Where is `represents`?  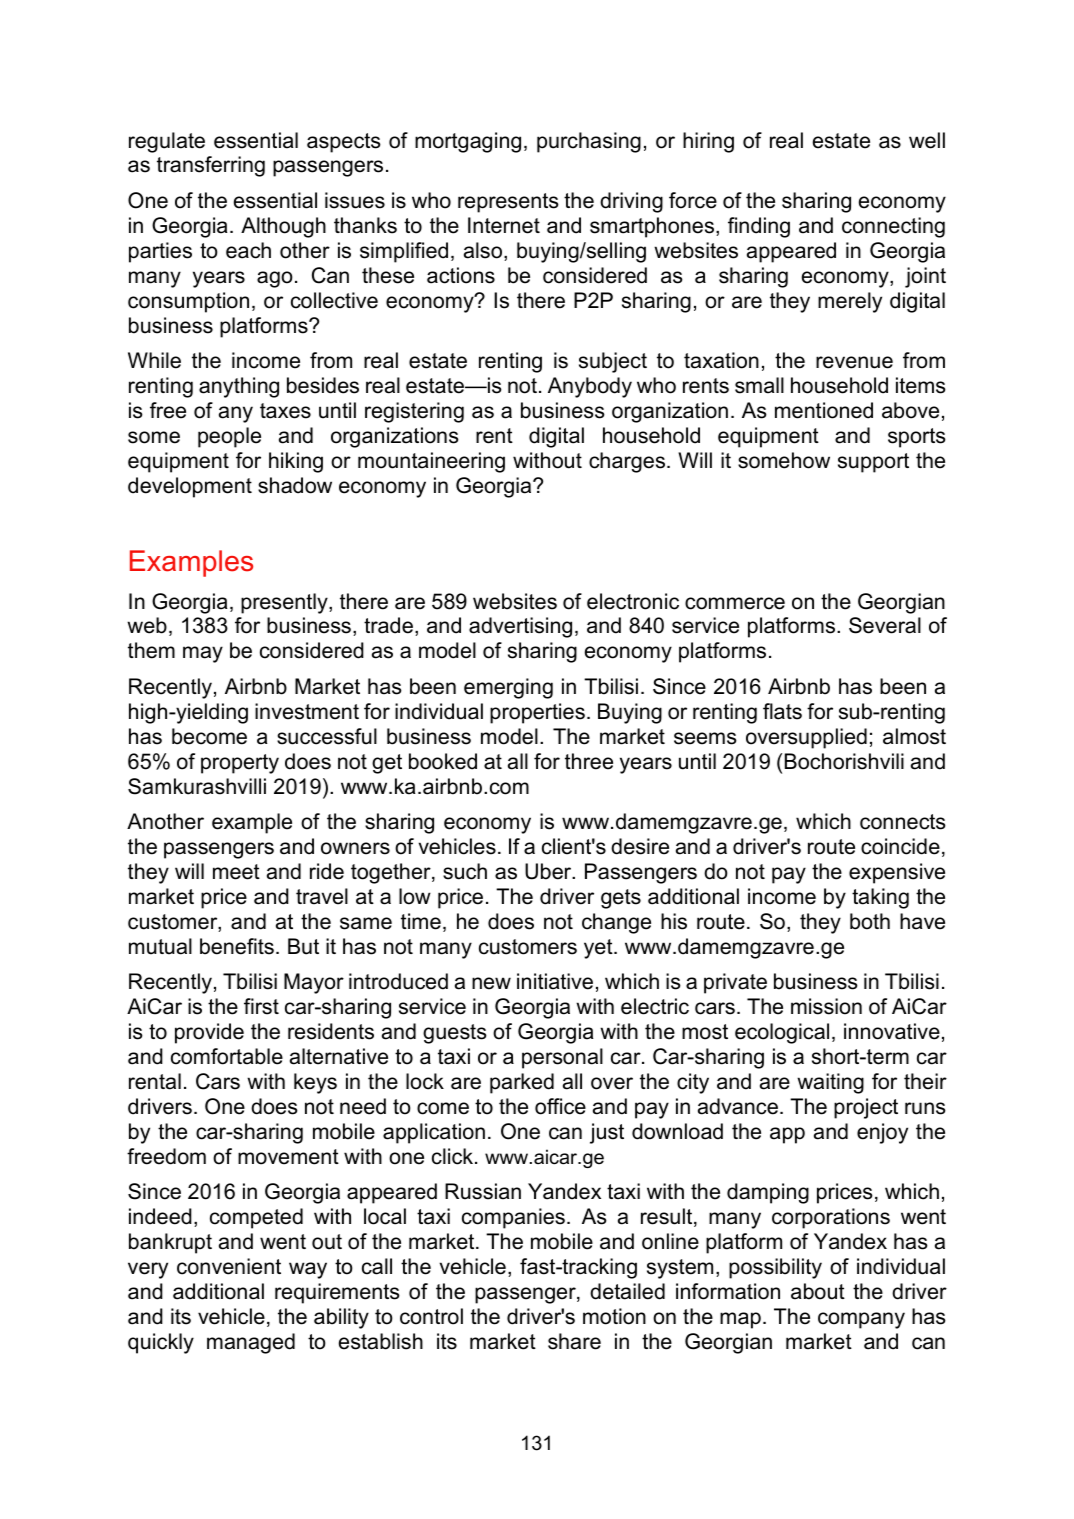 represents is located at coordinates (508, 203).
